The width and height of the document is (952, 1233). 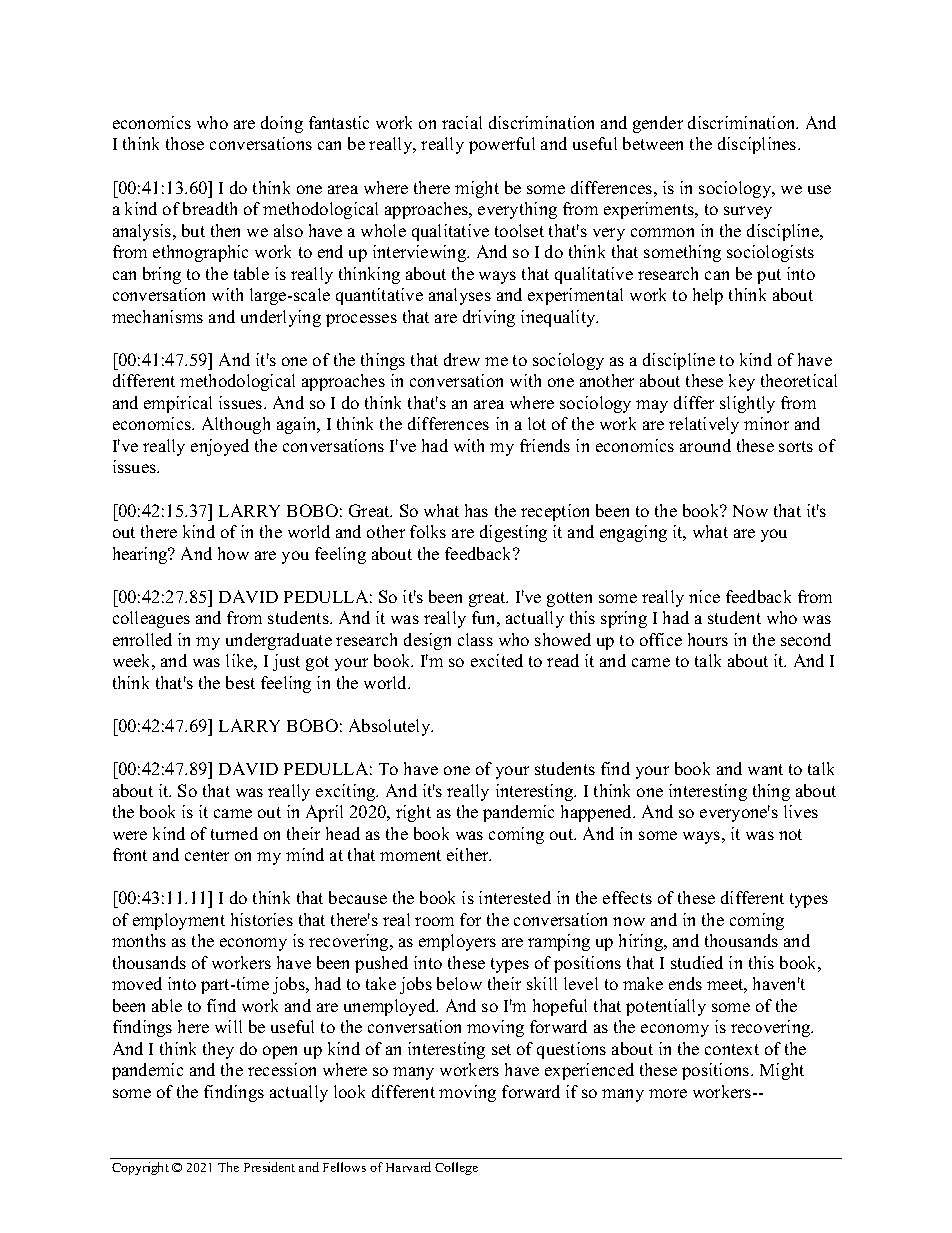 What do you see at coordinates (469, 854) in the document?
I see `either` at bounding box center [469, 854].
